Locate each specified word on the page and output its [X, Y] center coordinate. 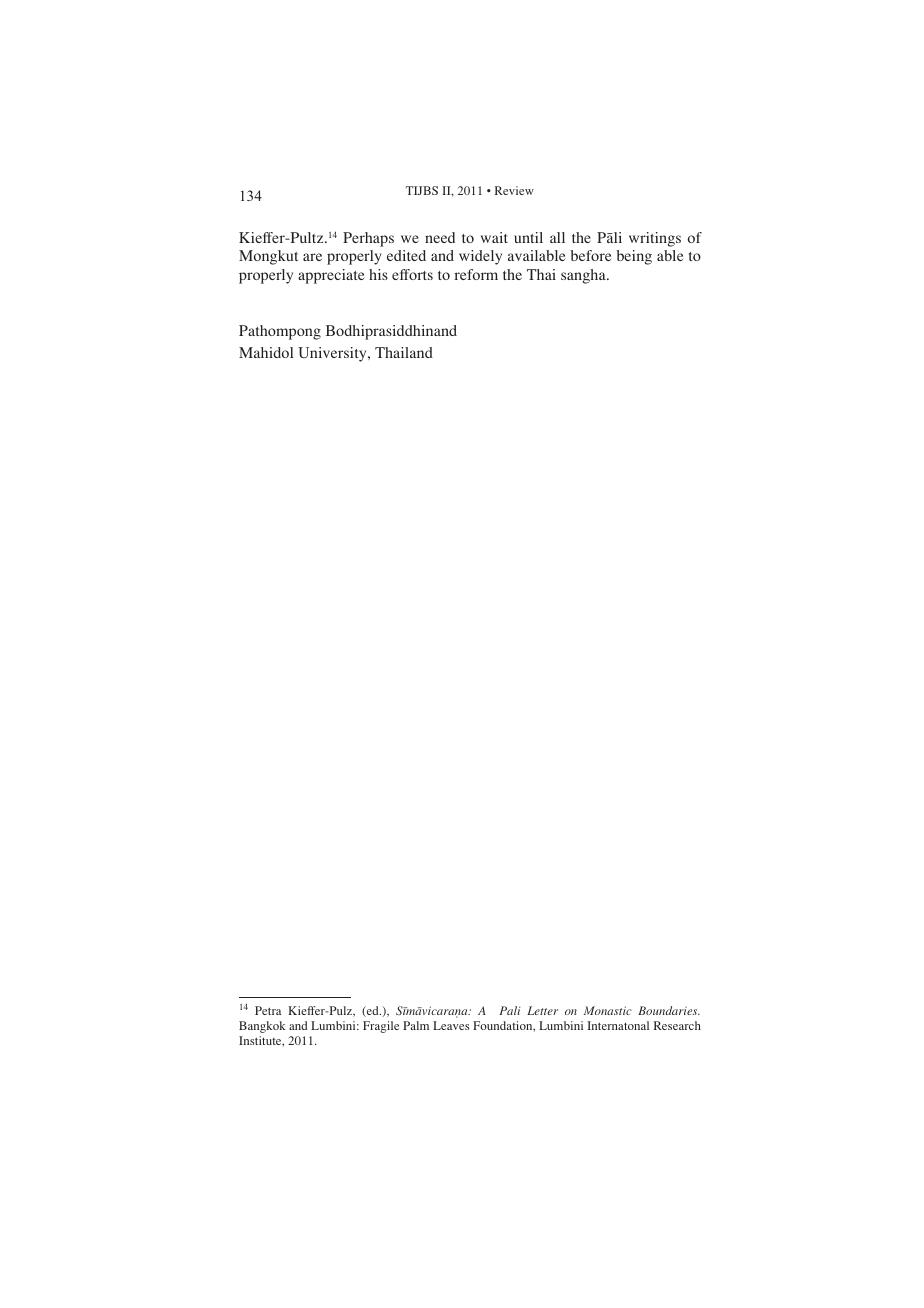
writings [655, 239]
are [312, 257]
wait [494, 237]
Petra [268, 1010]
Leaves [451, 1025]
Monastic [608, 1010]
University [333, 354]
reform [476, 274]
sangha [584, 276]
